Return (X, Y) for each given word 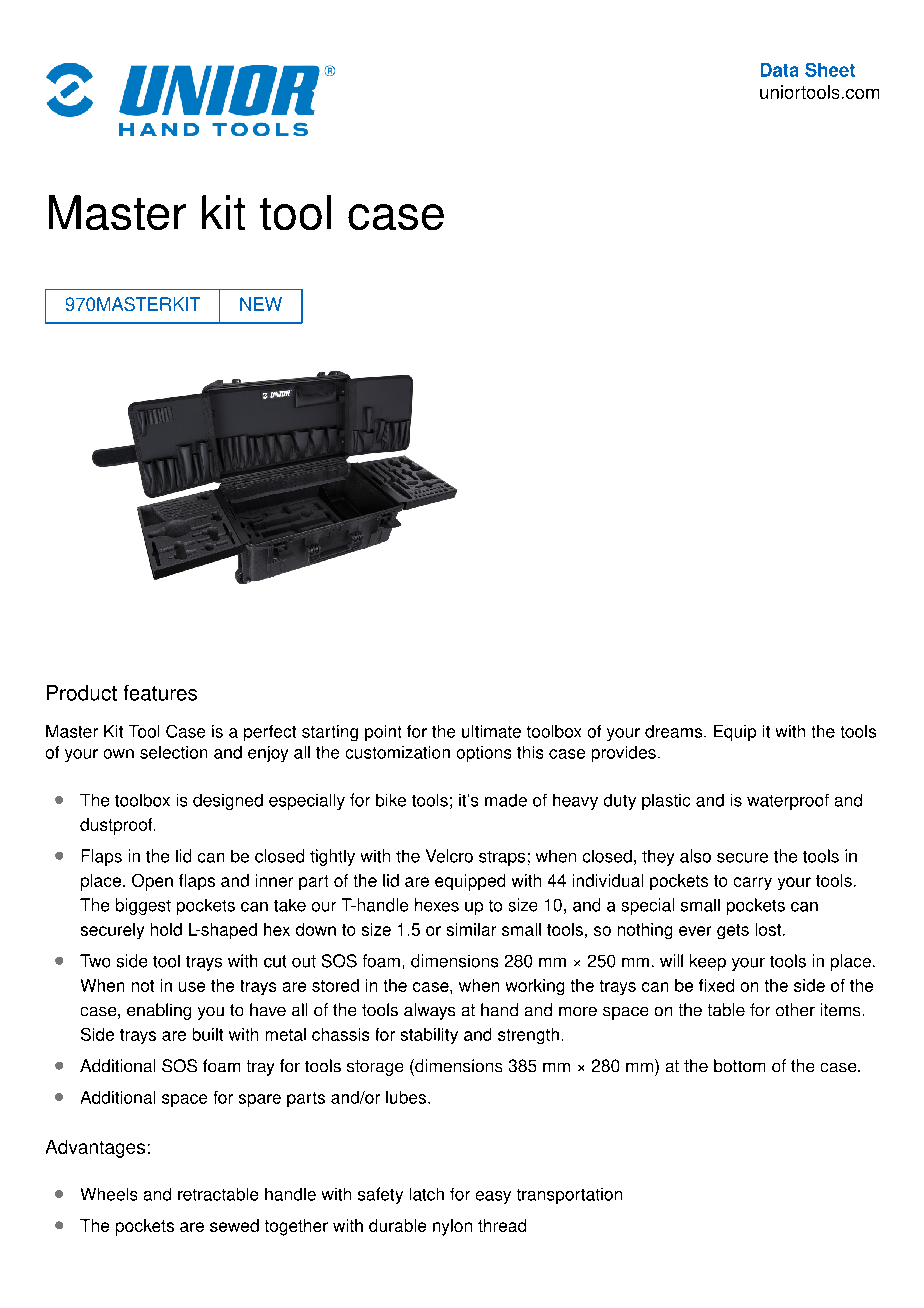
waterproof (788, 802)
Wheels (109, 1194)
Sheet (830, 70)
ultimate (491, 731)
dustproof (117, 826)
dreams (675, 731)
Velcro (449, 856)
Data (779, 70)
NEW (261, 304)
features (160, 693)
